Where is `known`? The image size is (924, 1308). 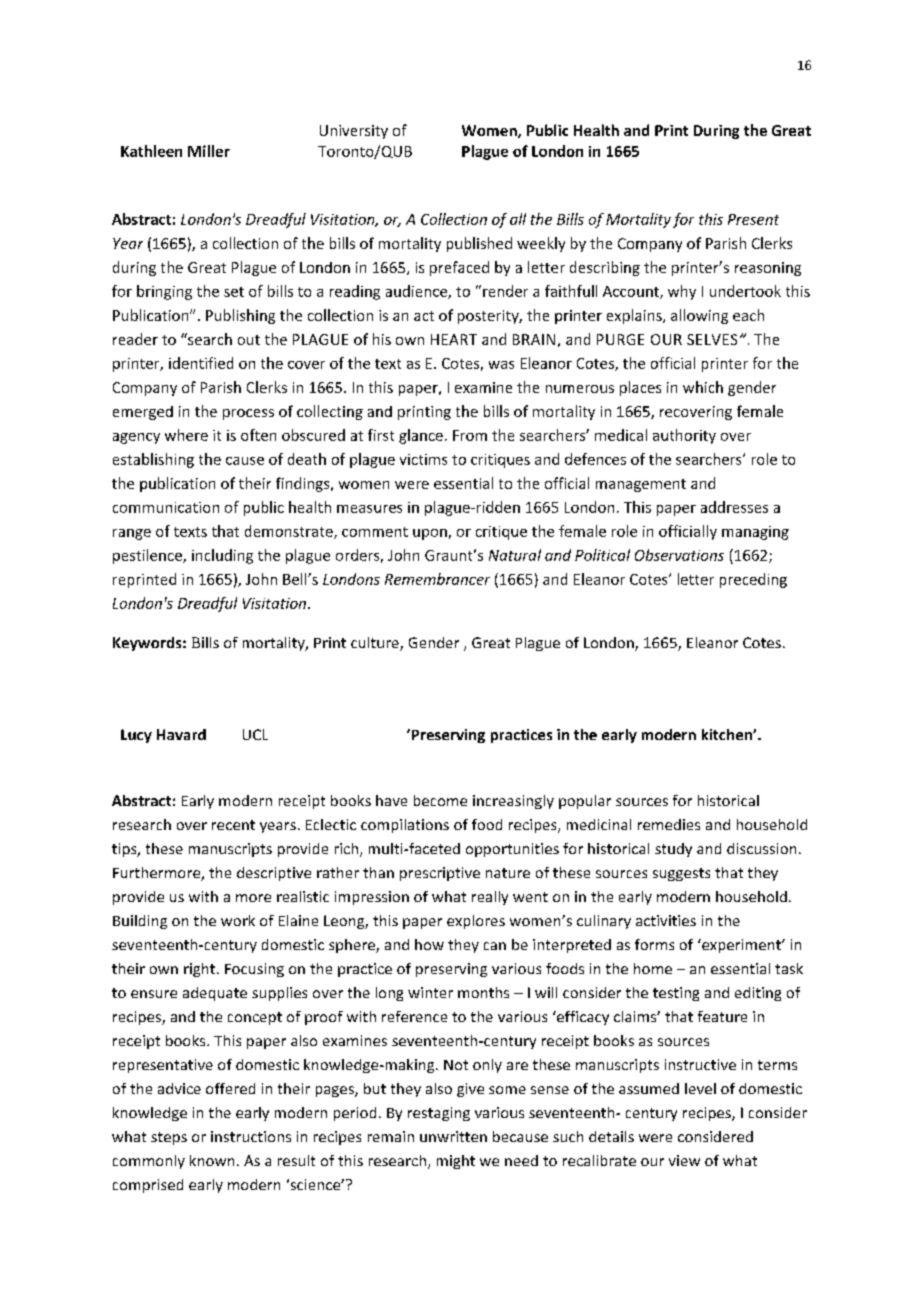 known is located at coordinates (212, 1160).
